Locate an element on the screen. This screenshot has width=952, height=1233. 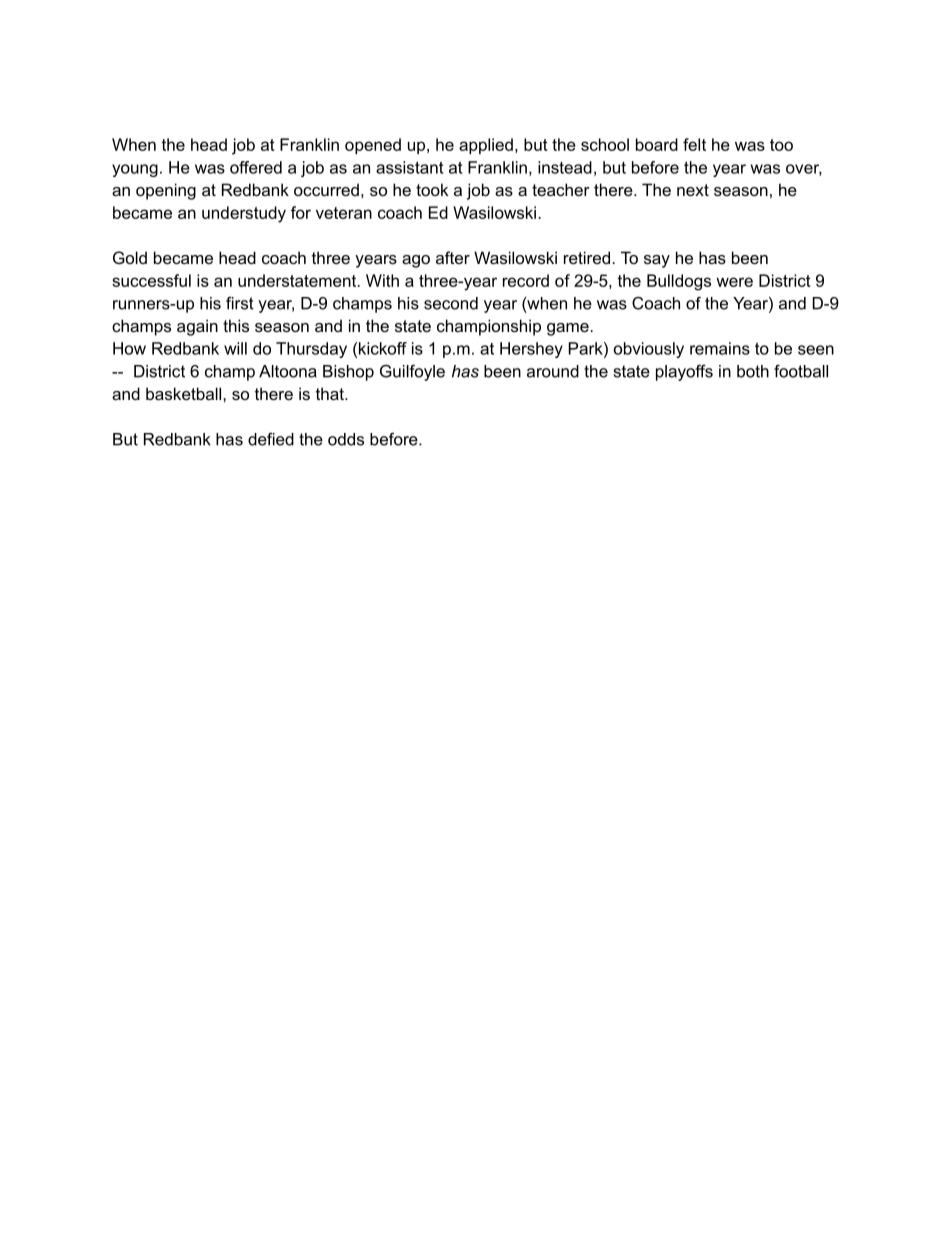
applied is located at coordinates (486, 146).
